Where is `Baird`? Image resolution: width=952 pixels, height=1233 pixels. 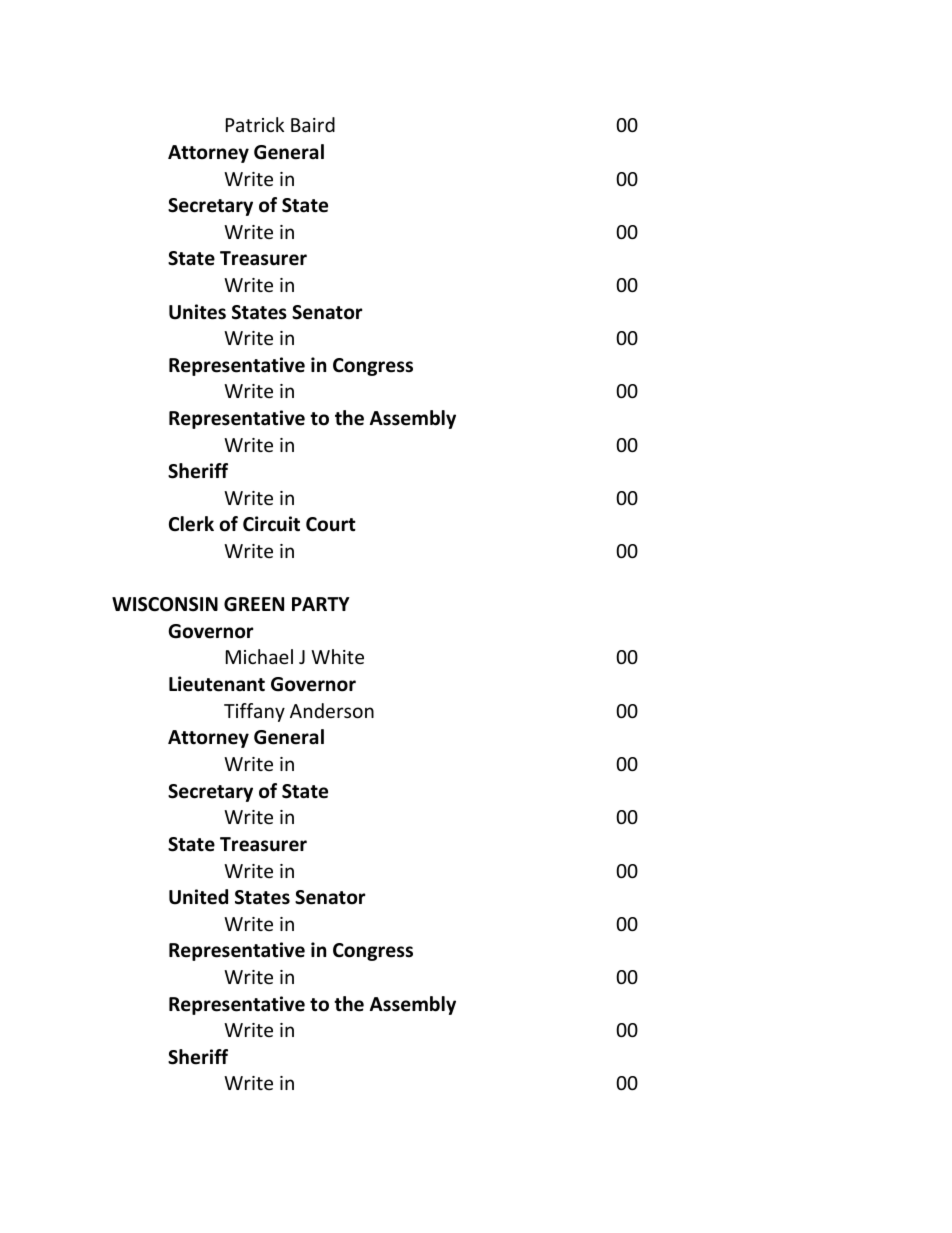
Baird is located at coordinates (313, 124).
